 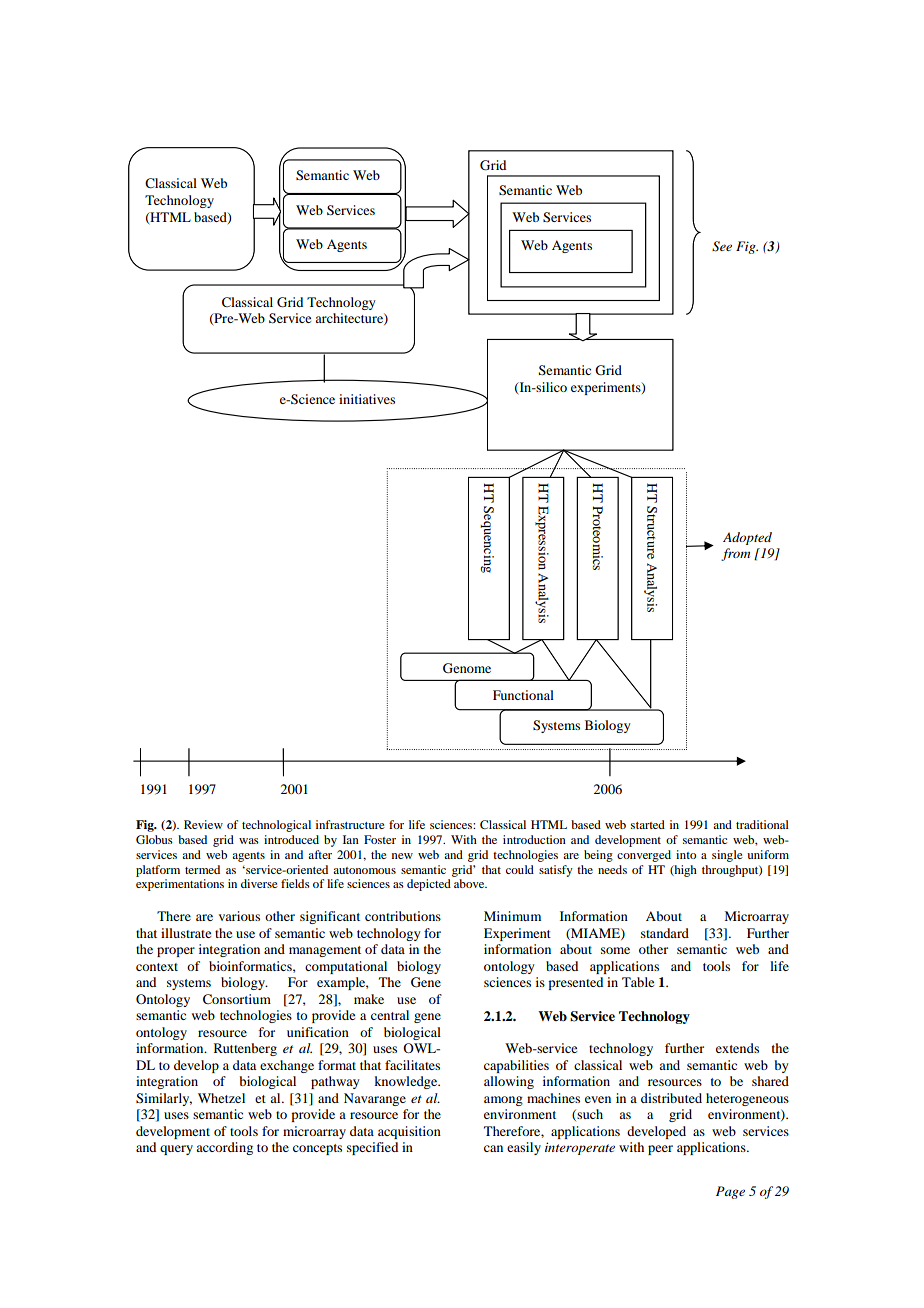 What do you see at coordinates (722, 246) in the document?
I see `See` at bounding box center [722, 246].
